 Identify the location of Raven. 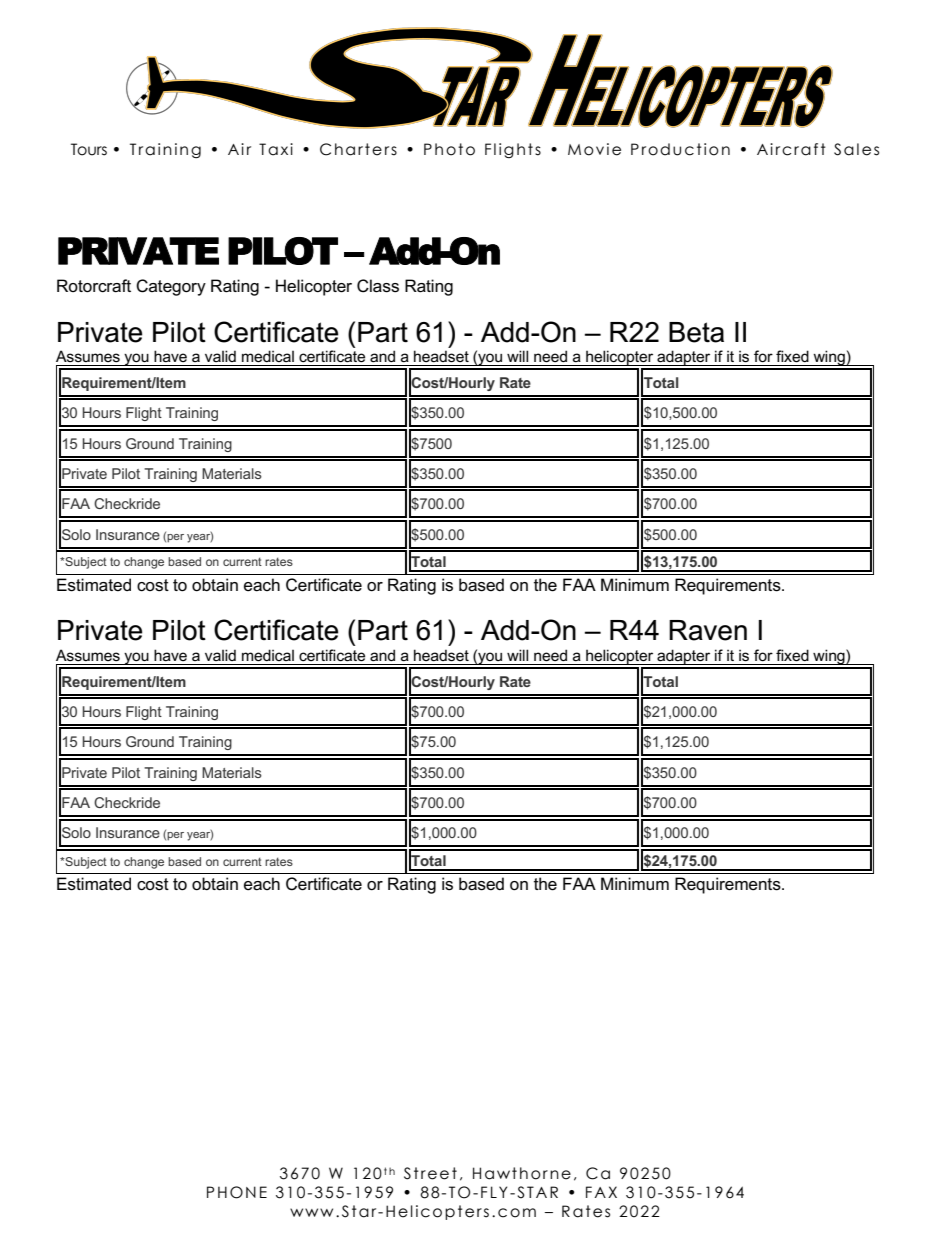
(708, 630).
